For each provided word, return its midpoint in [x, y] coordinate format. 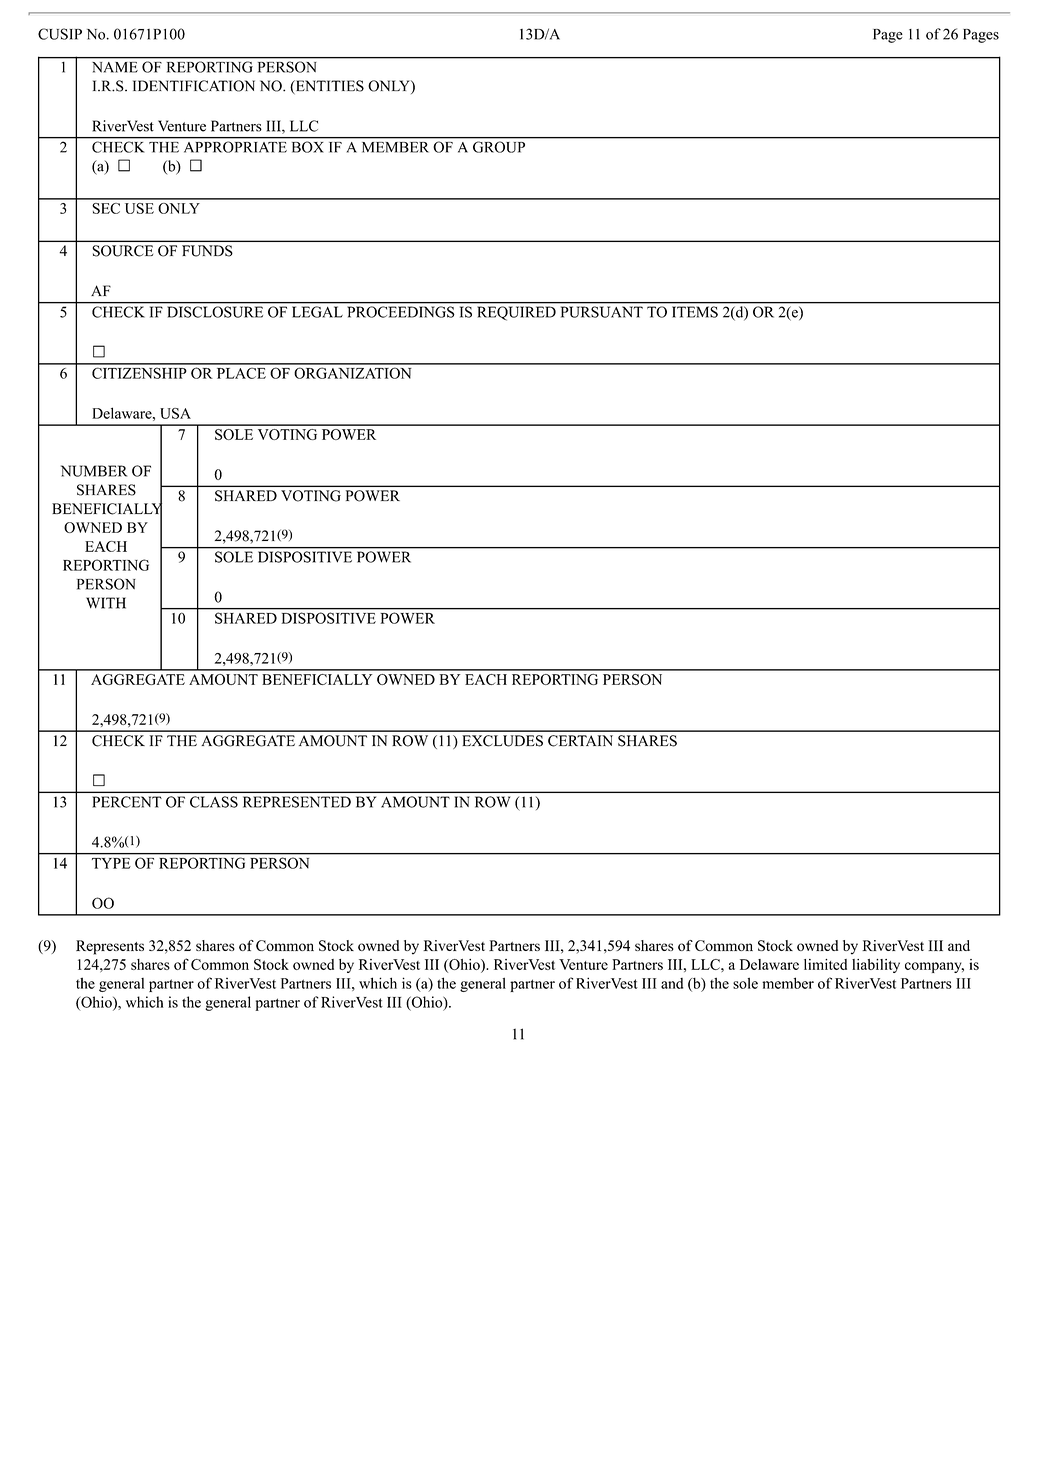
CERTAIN [580, 741]
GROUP [499, 147]
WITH [106, 603]
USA [175, 413]
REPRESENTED [297, 802]
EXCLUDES [502, 741]
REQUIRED [517, 313]
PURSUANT [602, 312]
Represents [110, 947]
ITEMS [695, 312]
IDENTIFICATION [194, 86]
